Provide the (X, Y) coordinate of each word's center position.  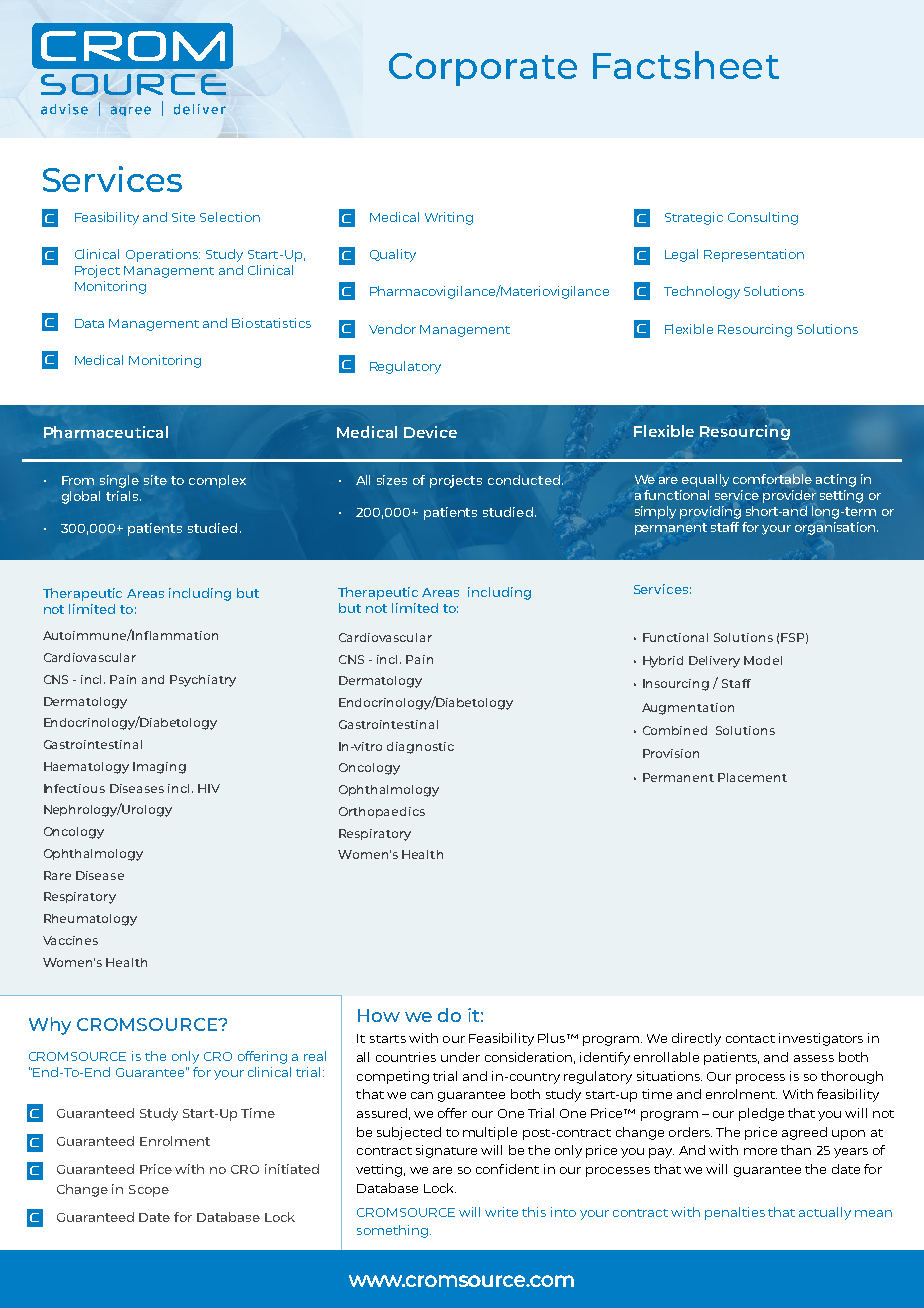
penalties (735, 1213)
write (501, 1212)
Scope (149, 1191)
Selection (230, 217)
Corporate (483, 69)
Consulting (763, 218)
